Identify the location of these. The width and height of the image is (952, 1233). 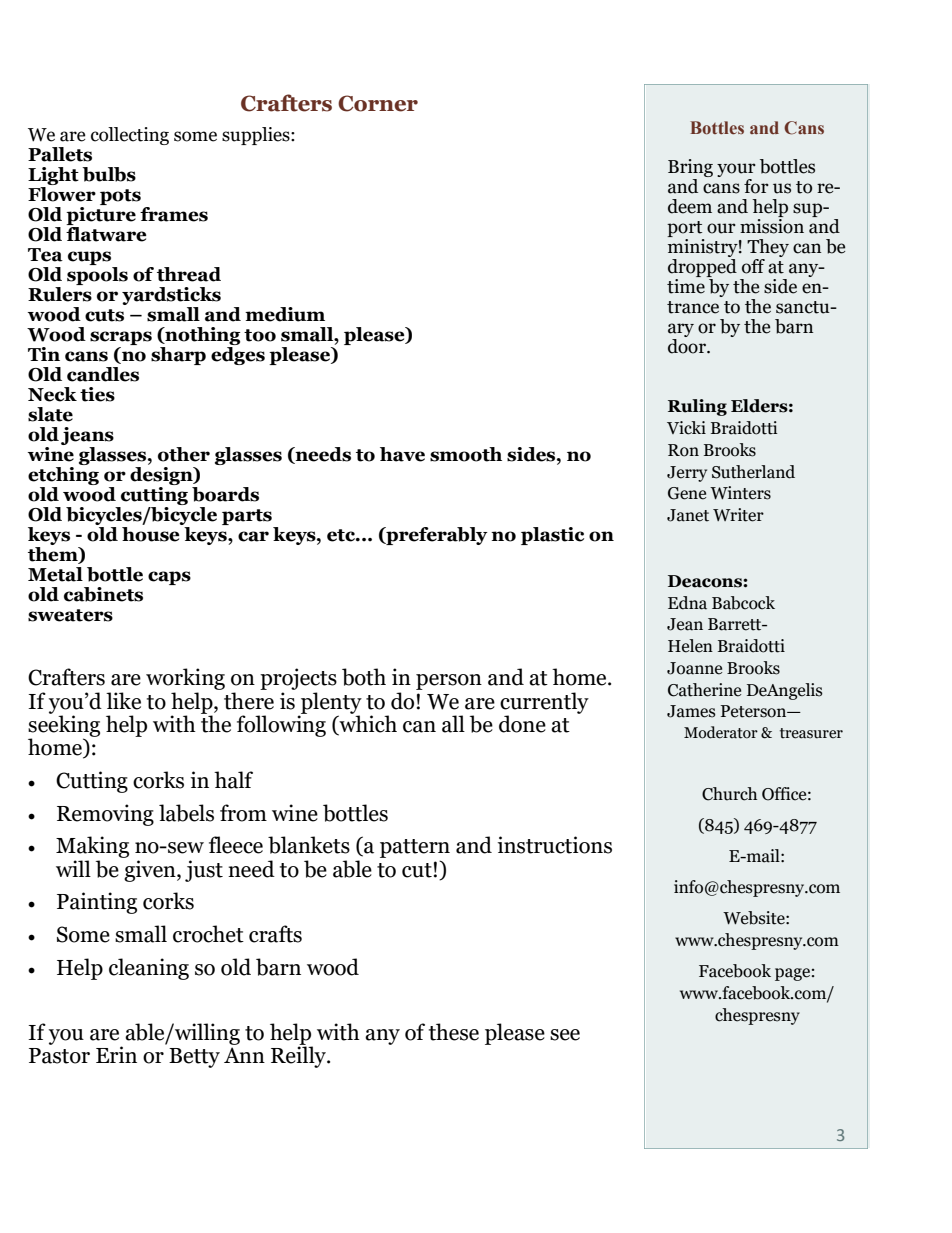
(454, 1032).
